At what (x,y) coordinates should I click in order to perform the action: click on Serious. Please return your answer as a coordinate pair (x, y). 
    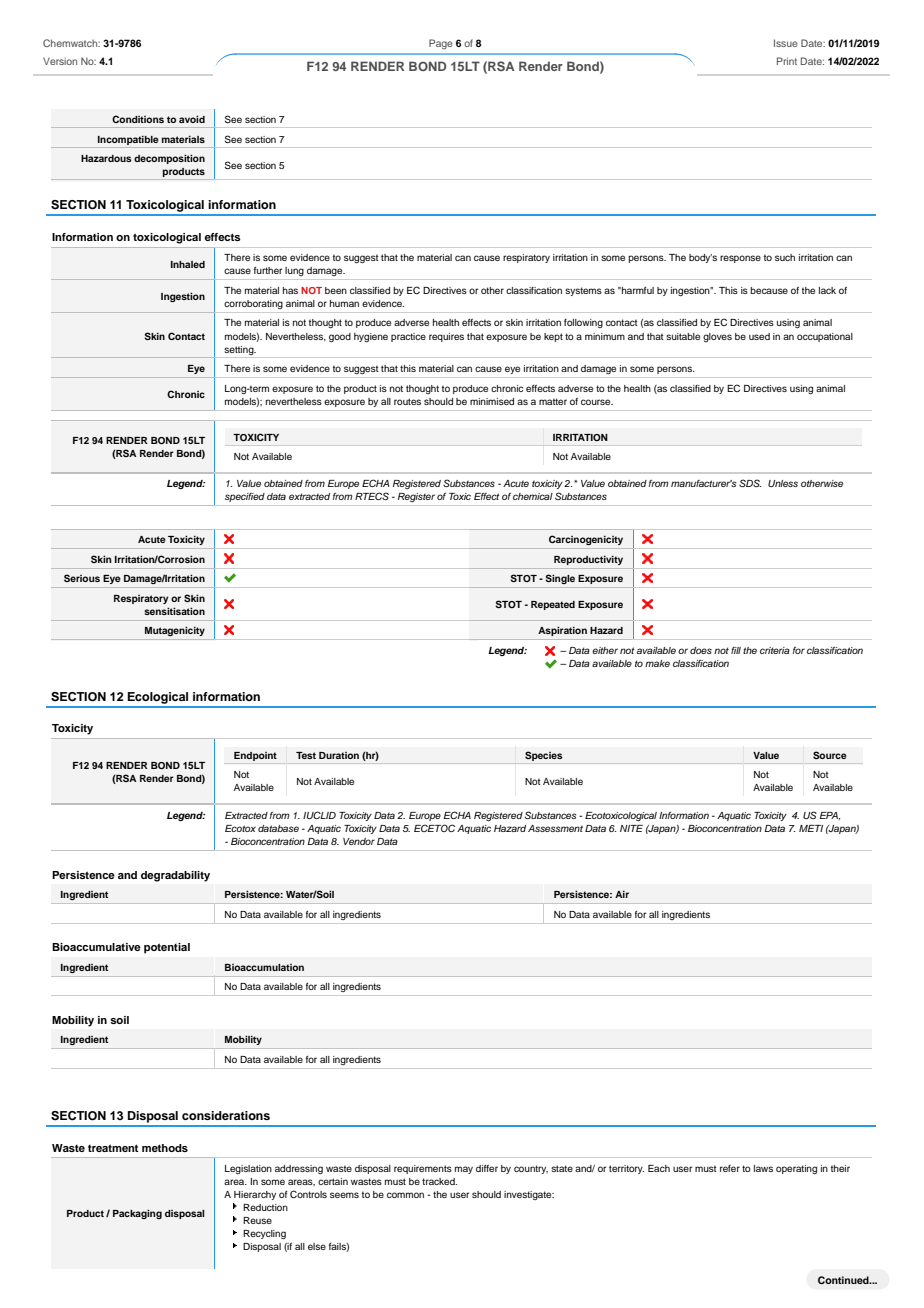
    Looking at the image, I should click on (82, 578).
